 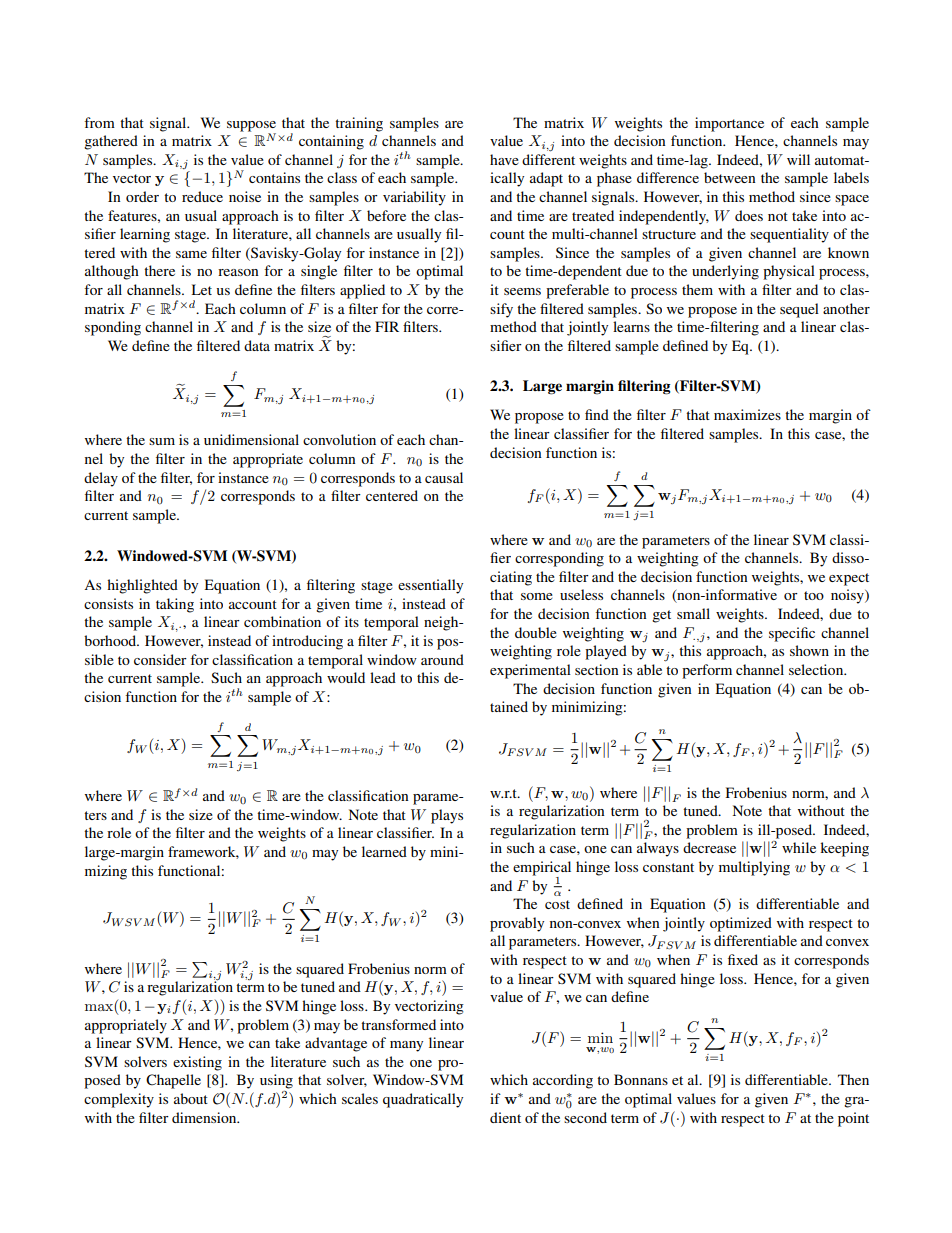 I want to click on Then, so click(x=853, y=1079).
